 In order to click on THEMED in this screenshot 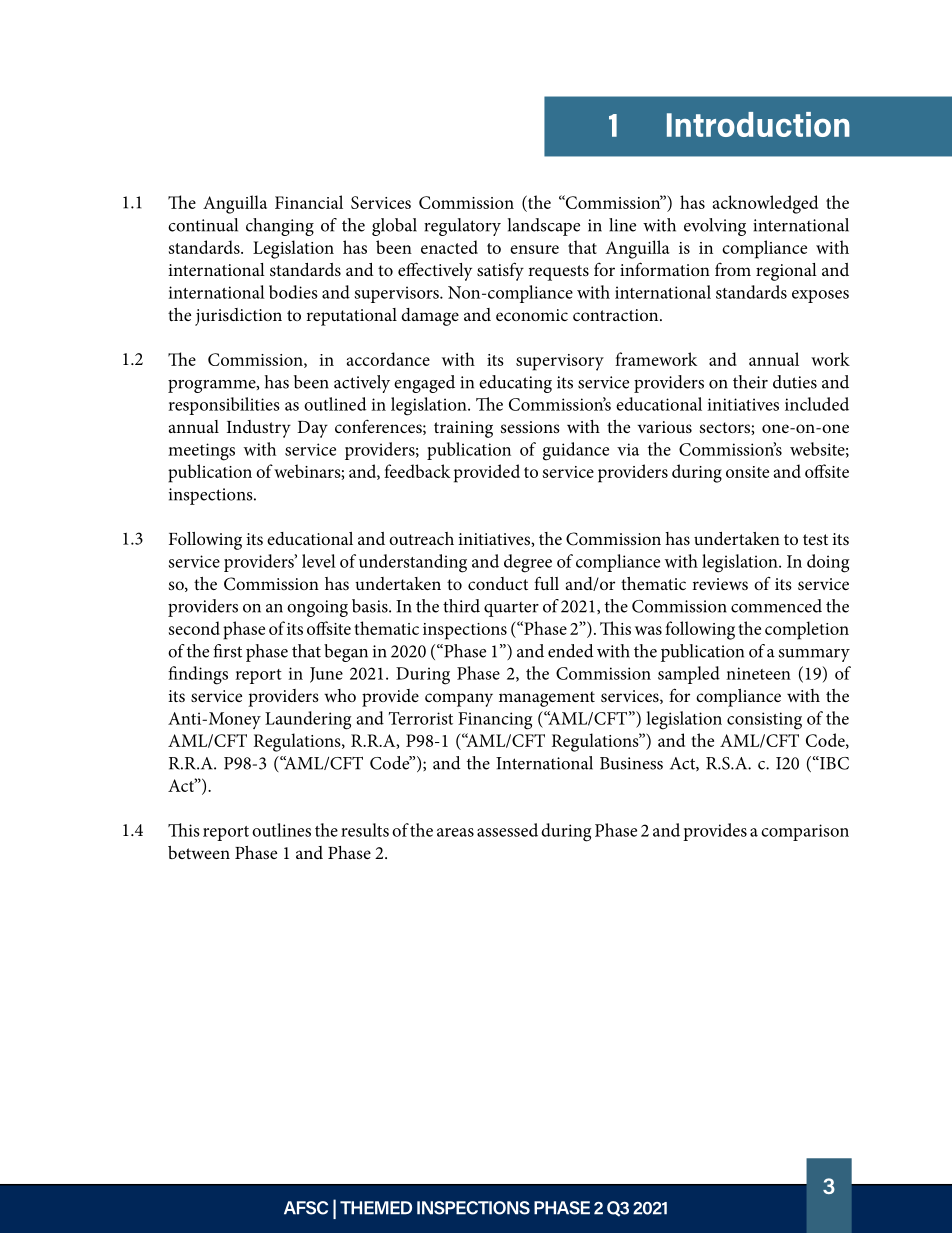, I will do `click(376, 1208)`.
